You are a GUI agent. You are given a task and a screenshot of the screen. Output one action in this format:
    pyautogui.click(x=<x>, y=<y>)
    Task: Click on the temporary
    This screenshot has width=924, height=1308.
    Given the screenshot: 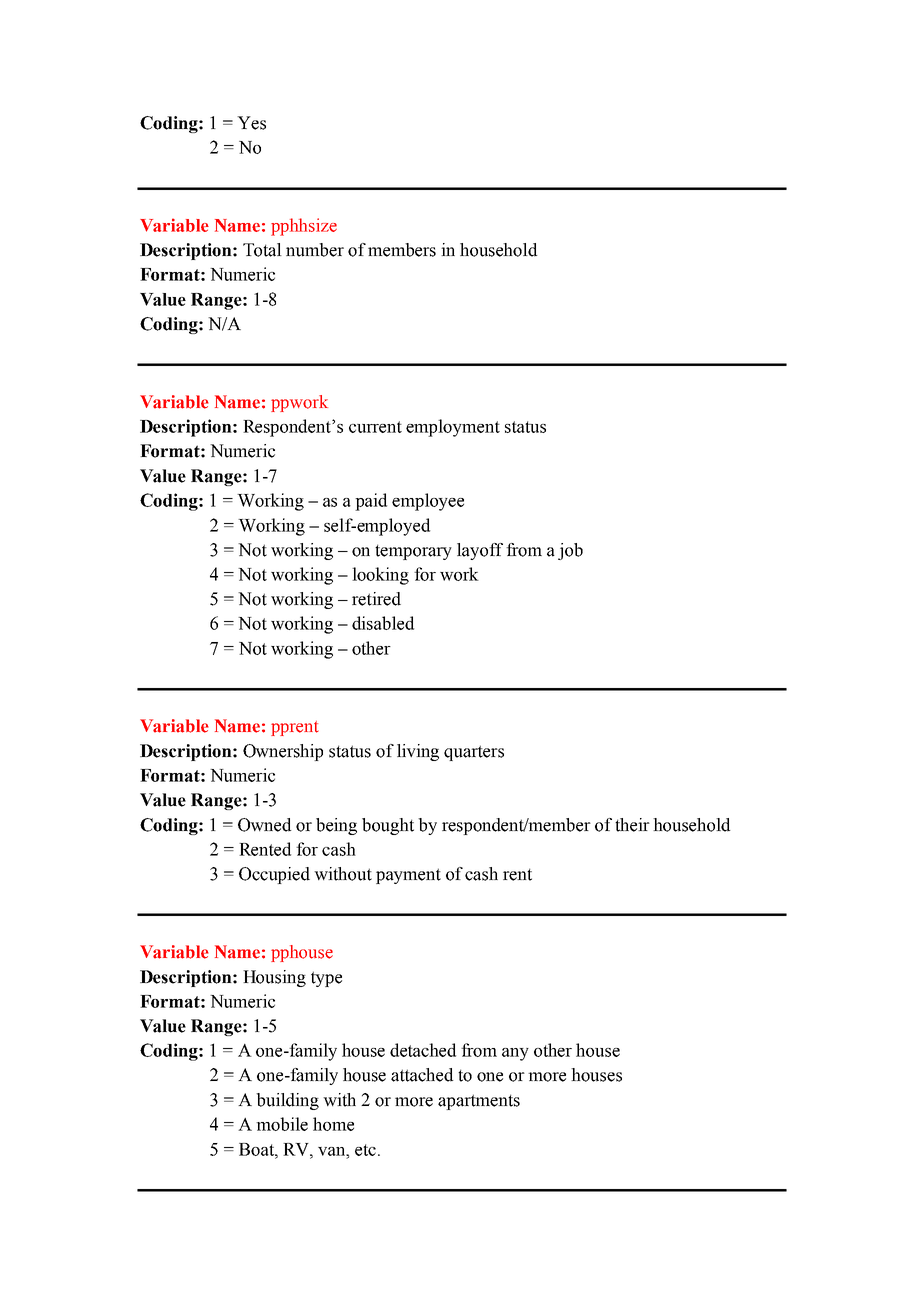 What is the action you would take?
    pyautogui.click(x=413, y=552)
